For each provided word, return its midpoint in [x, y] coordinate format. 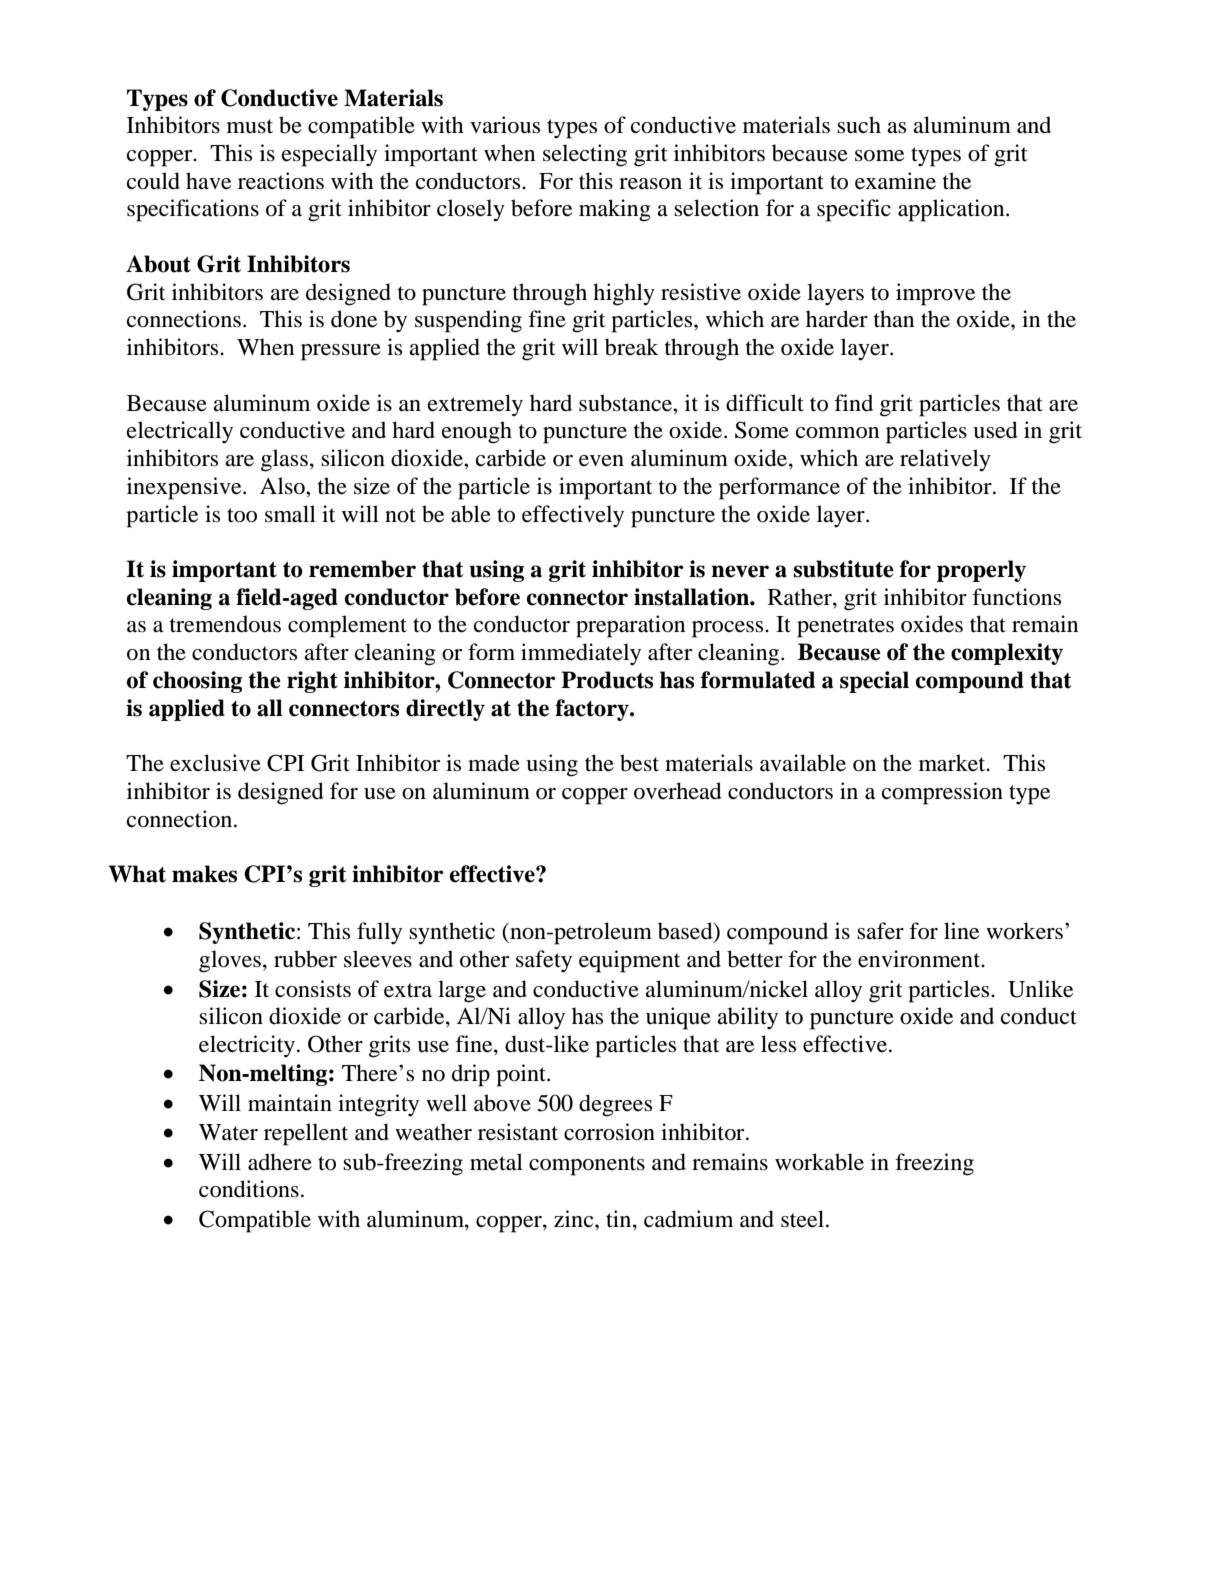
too [242, 515]
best [639, 763]
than [894, 319]
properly [981, 571]
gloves [230, 961]
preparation [630, 626]
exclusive [215, 763]
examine [895, 181]
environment [920, 959]
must [250, 126]
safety [544, 961]
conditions [249, 1189]
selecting [585, 155]
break [632, 347]
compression [942, 793]
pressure [341, 352]
